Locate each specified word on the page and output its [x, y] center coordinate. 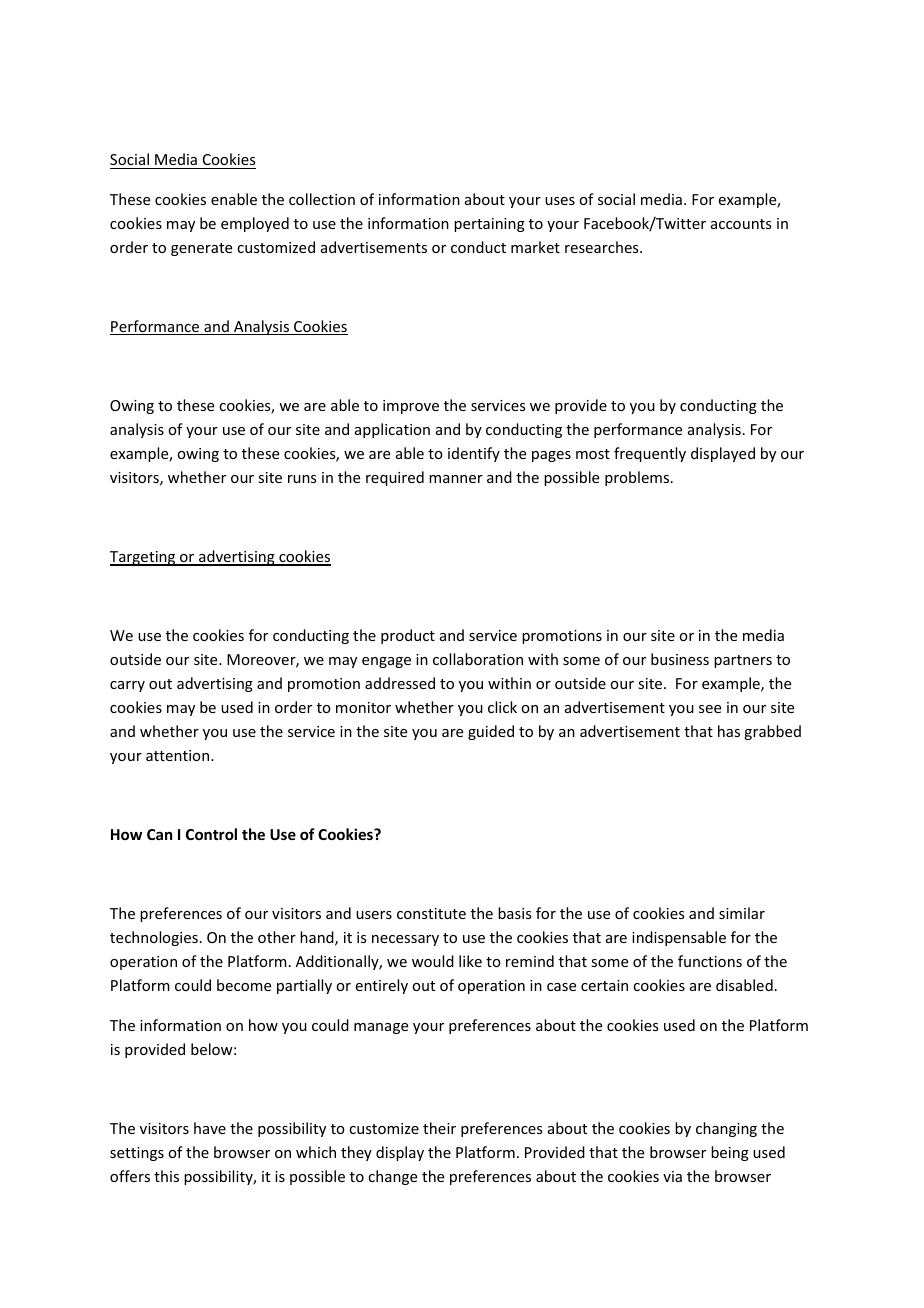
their [439, 1128]
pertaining [489, 225]
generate [201, 249]
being [730, 1153]
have [210, 1128]
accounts [741, 224]
